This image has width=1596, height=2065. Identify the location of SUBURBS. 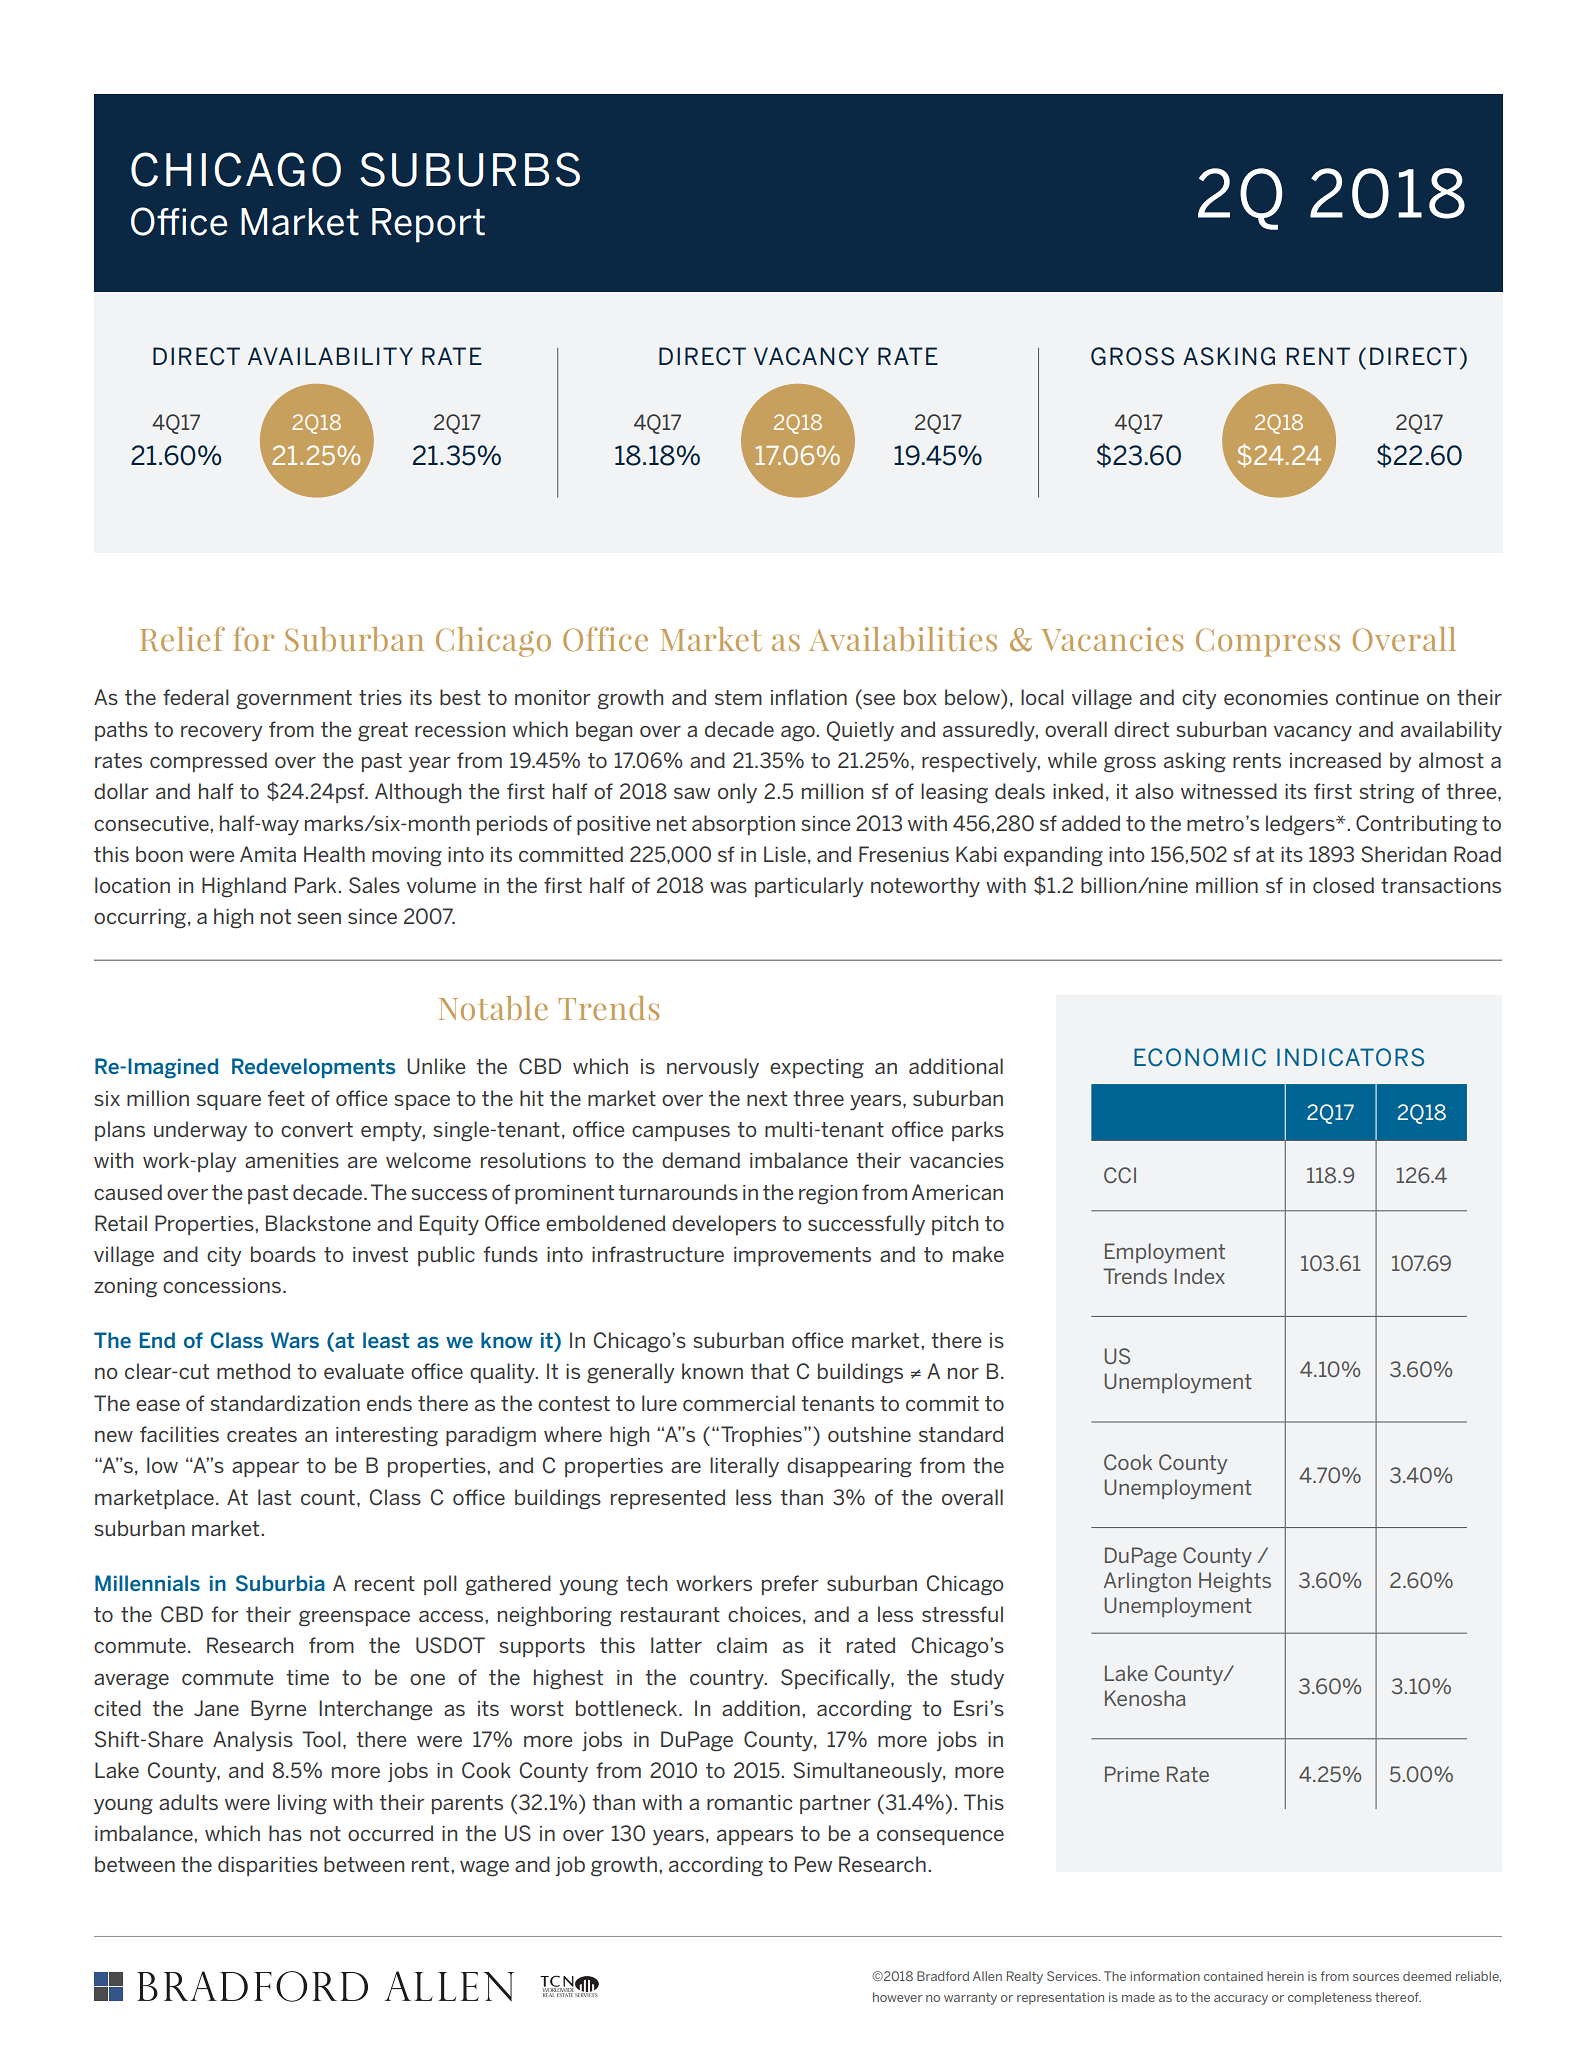
(470, 169).
